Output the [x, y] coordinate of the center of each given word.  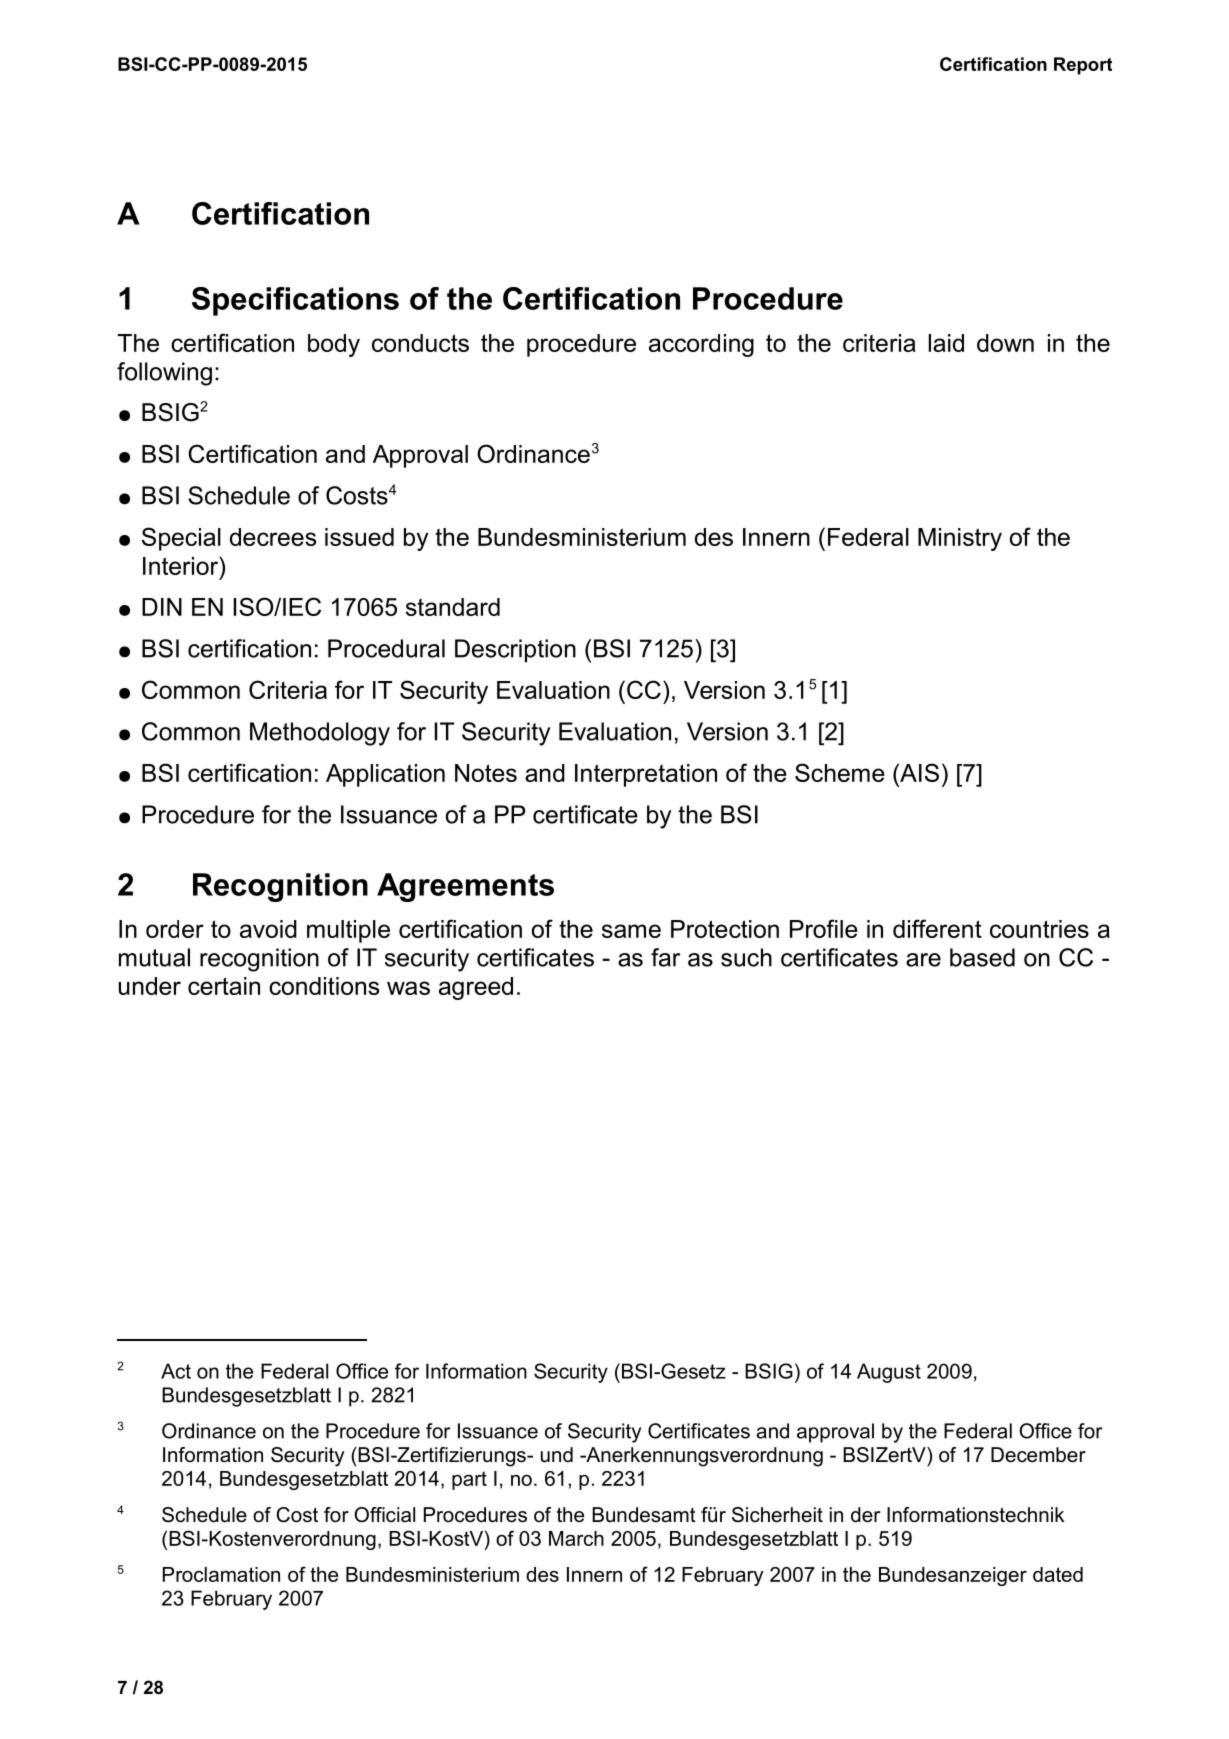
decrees [273, 537]
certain [224, 986]
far [665, 957]
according [701, 345]
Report [1083, 66]
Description [515, 650]
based [982, 957]
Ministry [960, 539]
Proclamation [221, 1574]
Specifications [295, 301]
